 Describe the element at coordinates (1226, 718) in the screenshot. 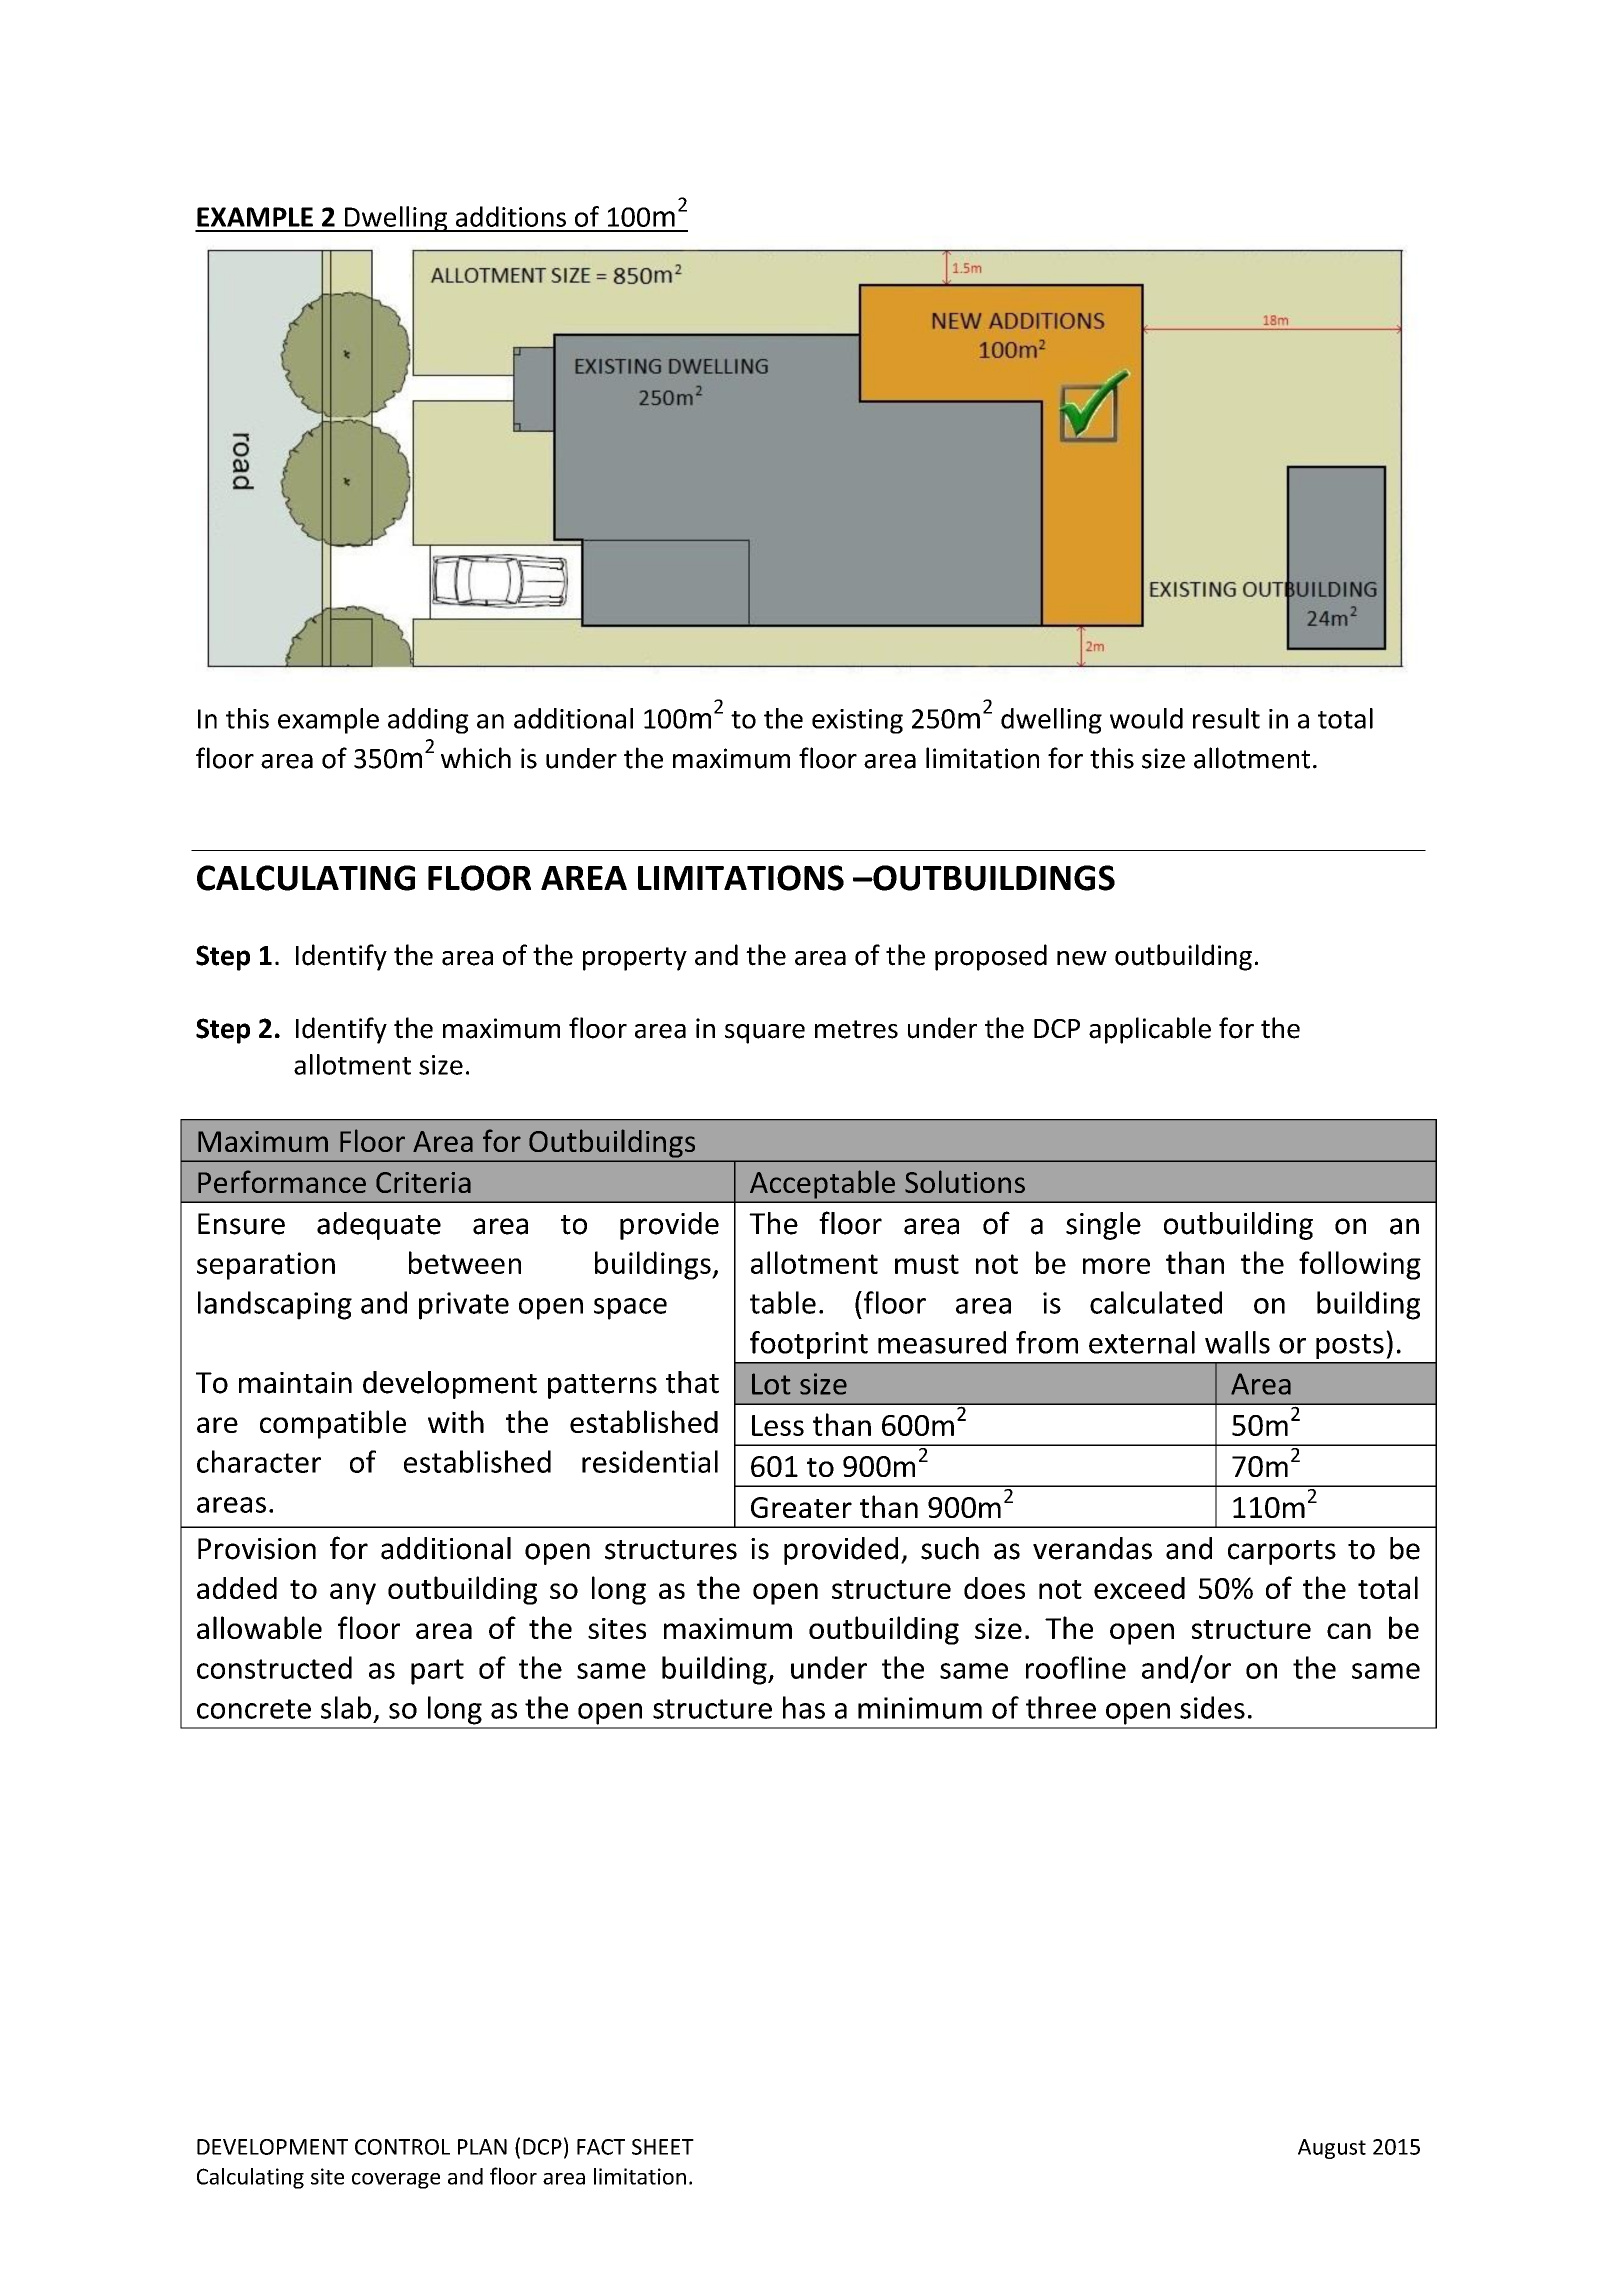

I see `result` at that location.
